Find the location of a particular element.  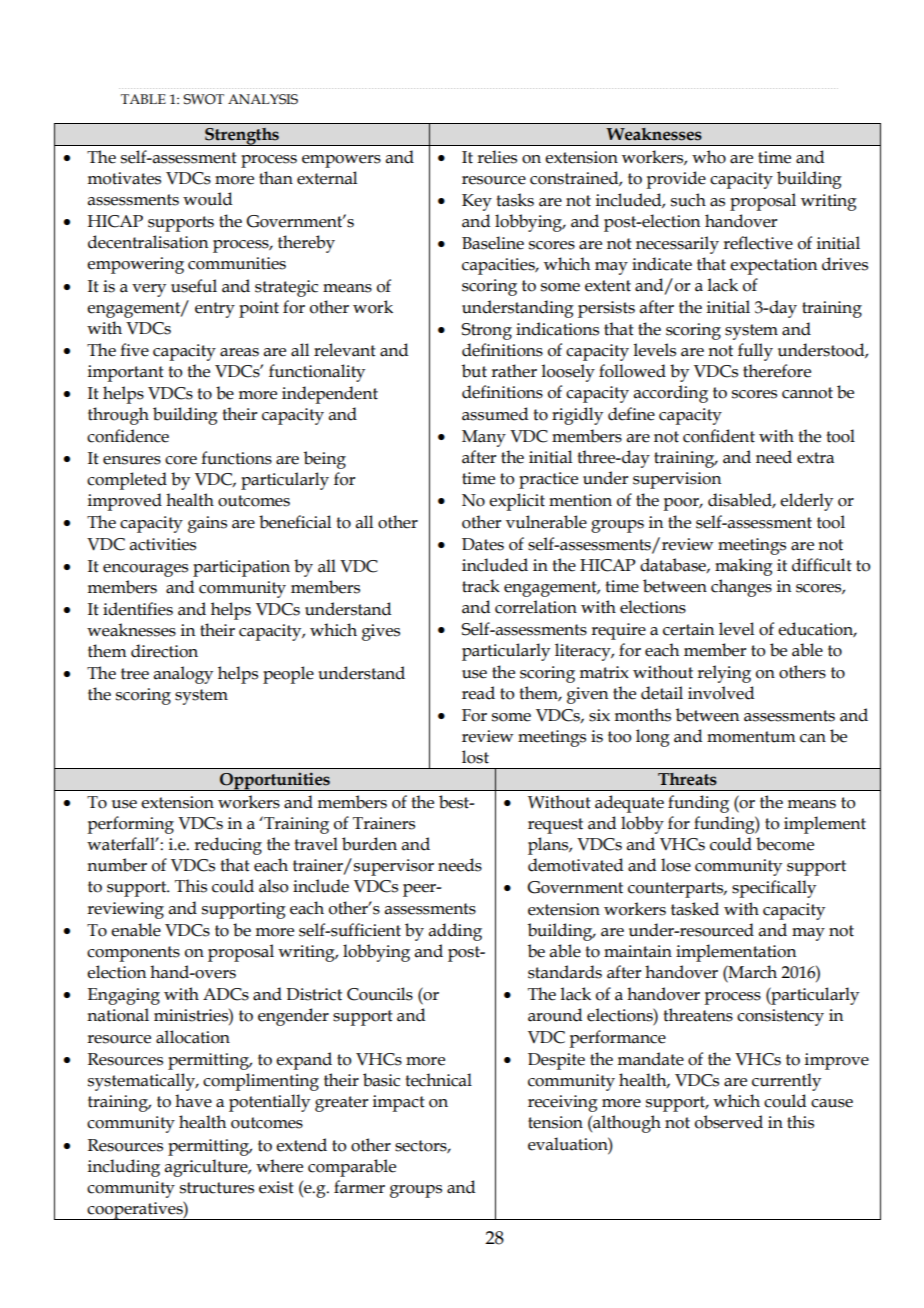

extra is located at coordinates (815, 458).
